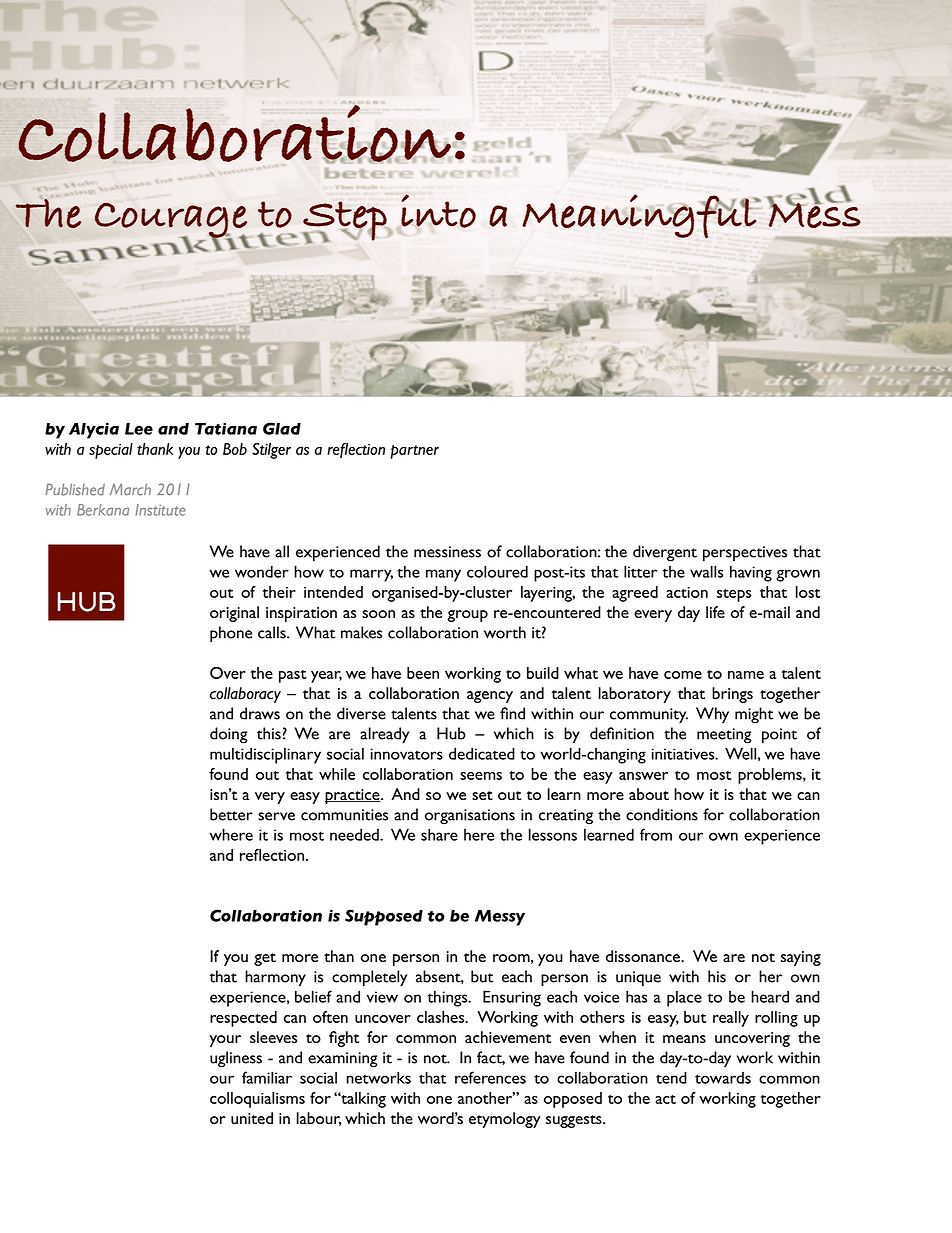  I want to click on from, so click(656, 834).
